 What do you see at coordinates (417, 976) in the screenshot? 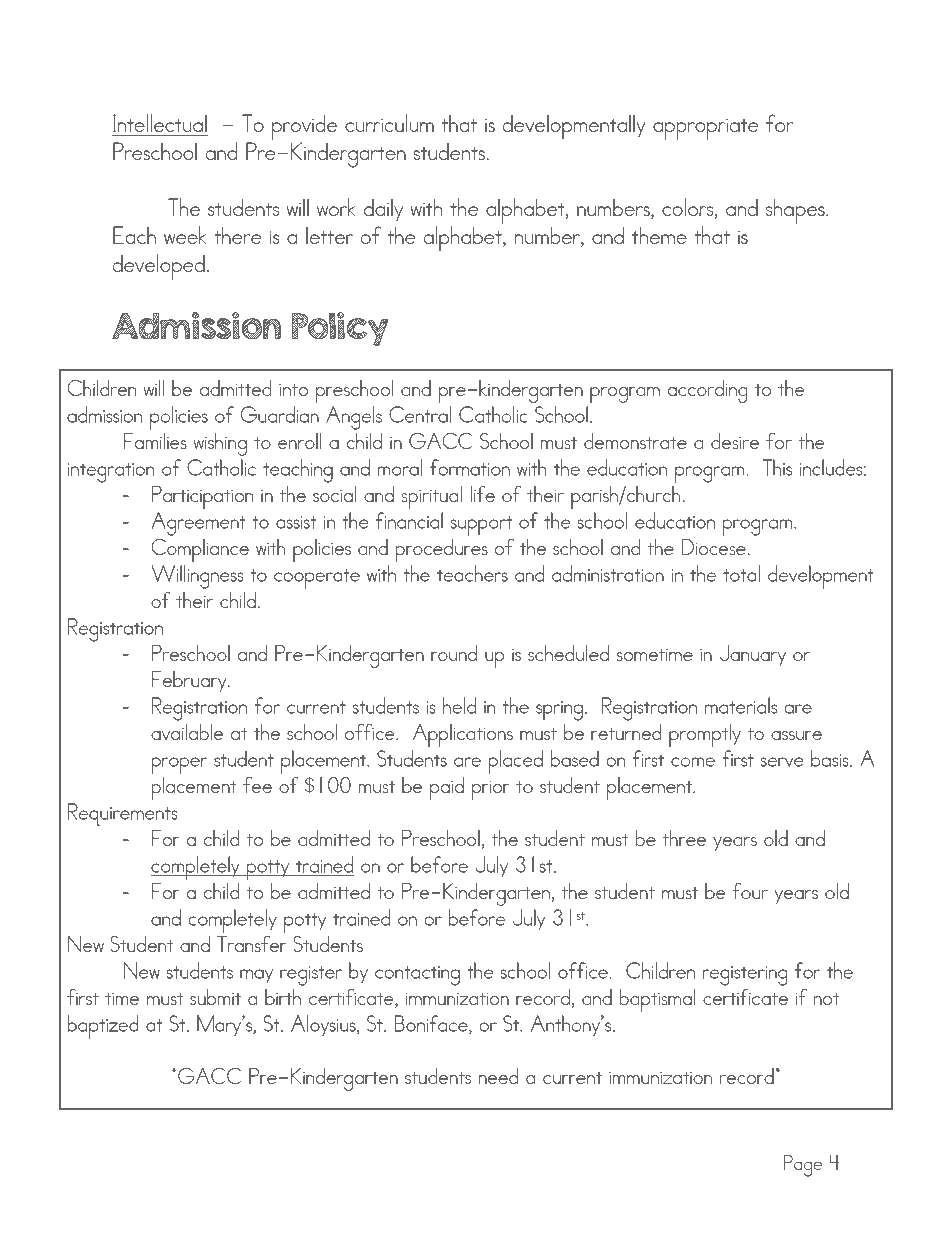
I see `contacting` at bounding box center [417, 976].
